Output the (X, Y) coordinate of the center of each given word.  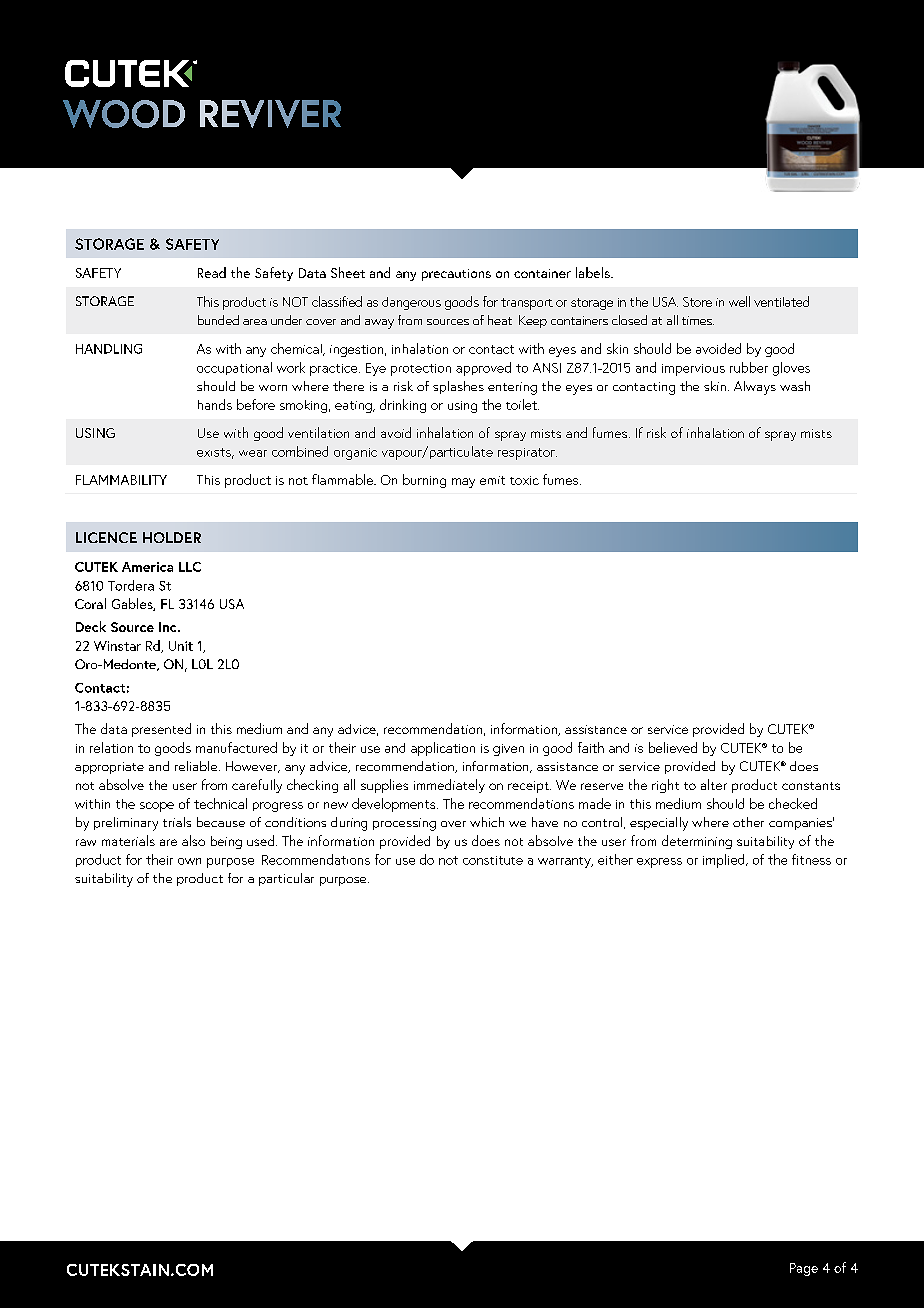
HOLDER (172, 537)
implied (725, 861)
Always (755, 388)
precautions (456, 275)
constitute (493, 860)
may (463, 483)
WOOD (124, 114)
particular (286, 879)
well (739, 301)
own (189, 861)
